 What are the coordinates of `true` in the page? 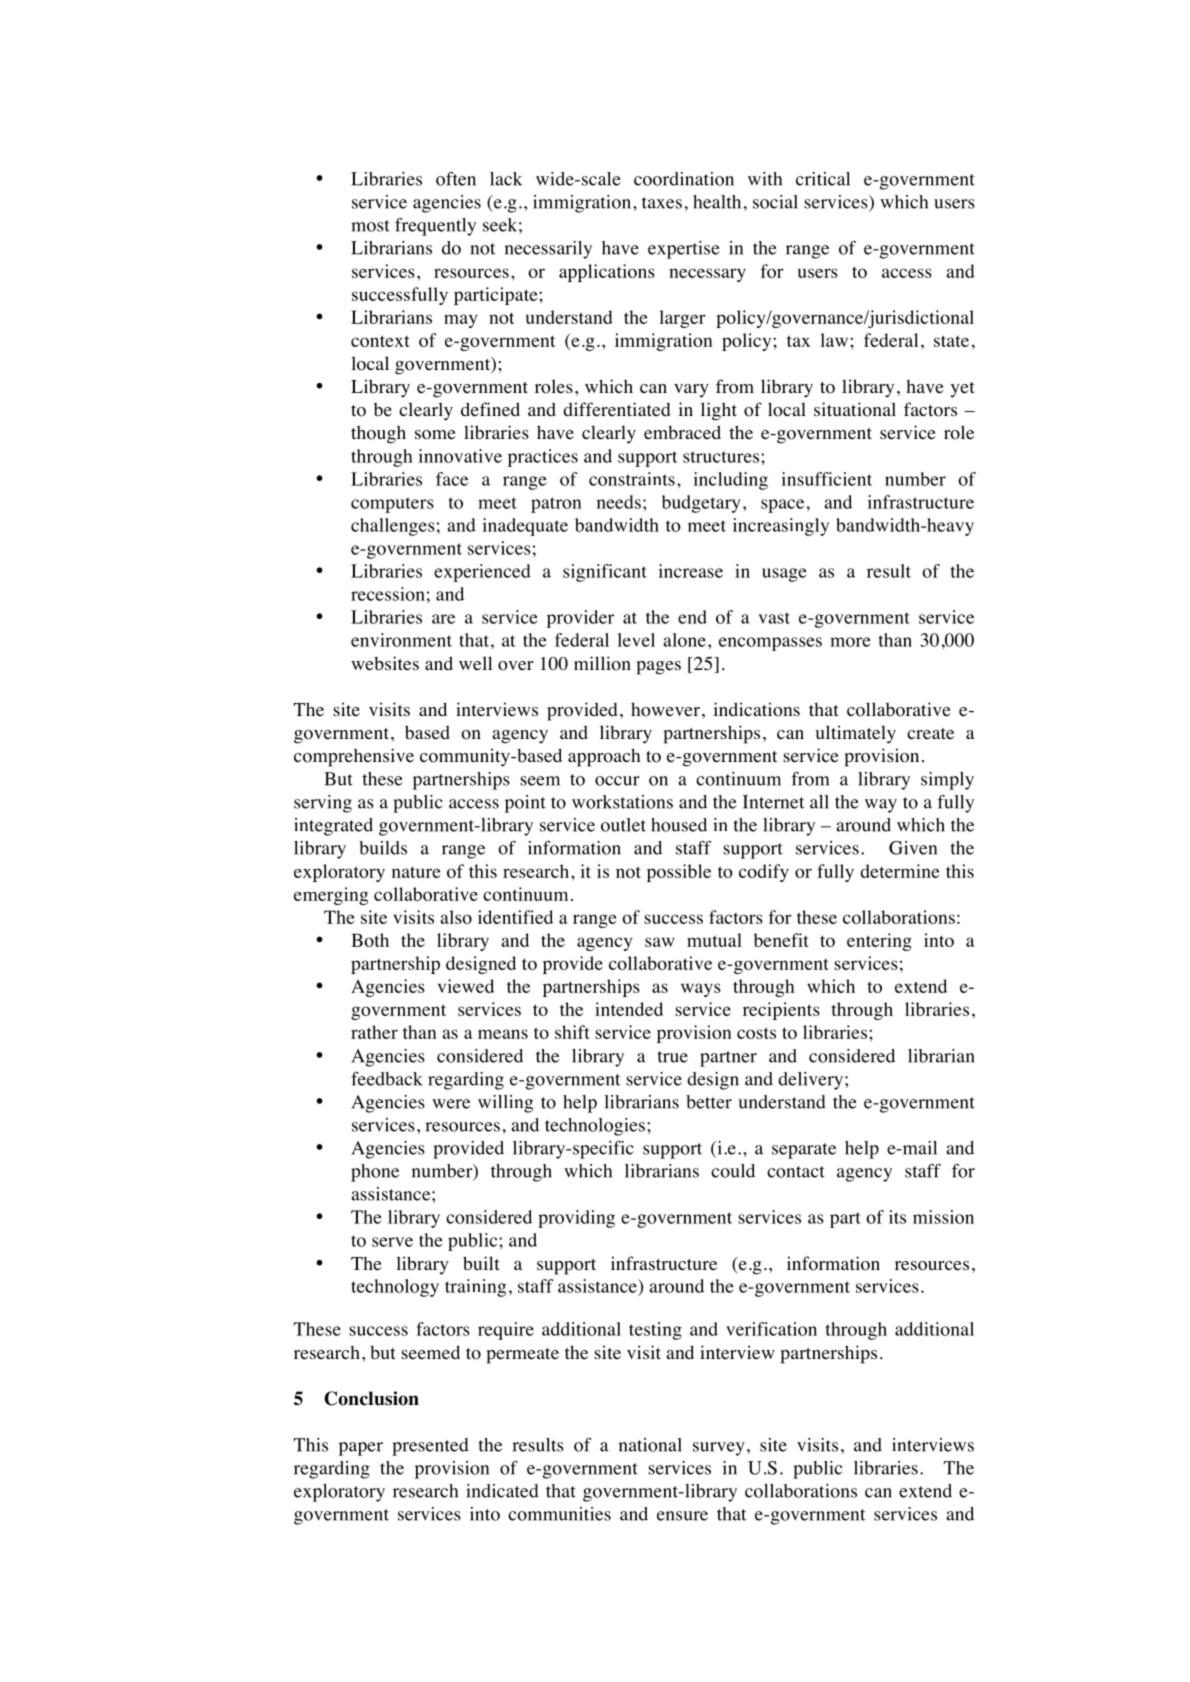 It's located at (673, 1057).
